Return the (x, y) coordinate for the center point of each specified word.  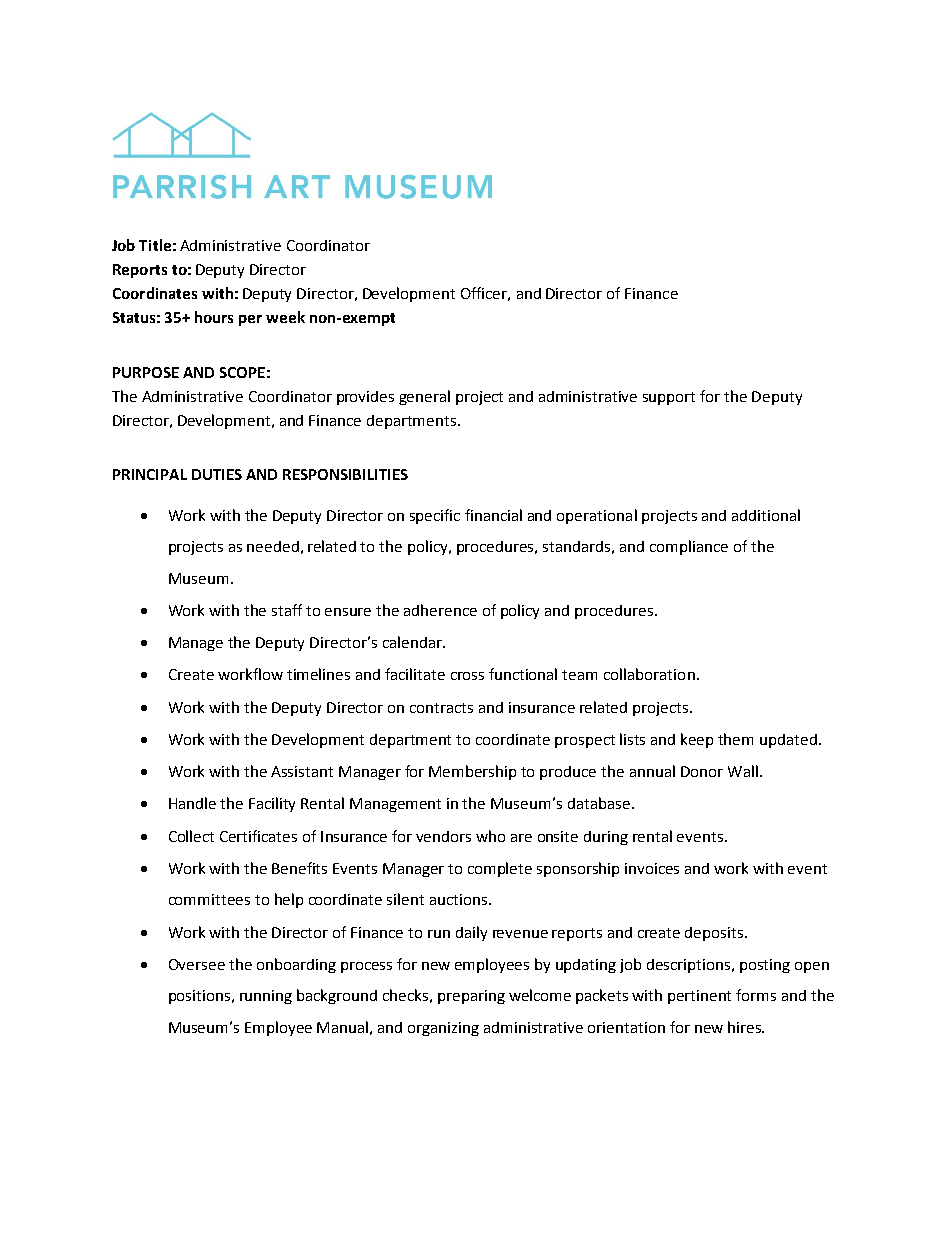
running (266, 997)
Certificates (258, 836)
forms (756, 995)
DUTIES (217, 474)
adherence (440, 610)
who (490, 836)
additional (766, 515)
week (285, 317)
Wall (743, 771)
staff (287, 610)
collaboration (649, 674)
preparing (471, 997)
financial (493, 515)
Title (155, 245)
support (669, 398)
